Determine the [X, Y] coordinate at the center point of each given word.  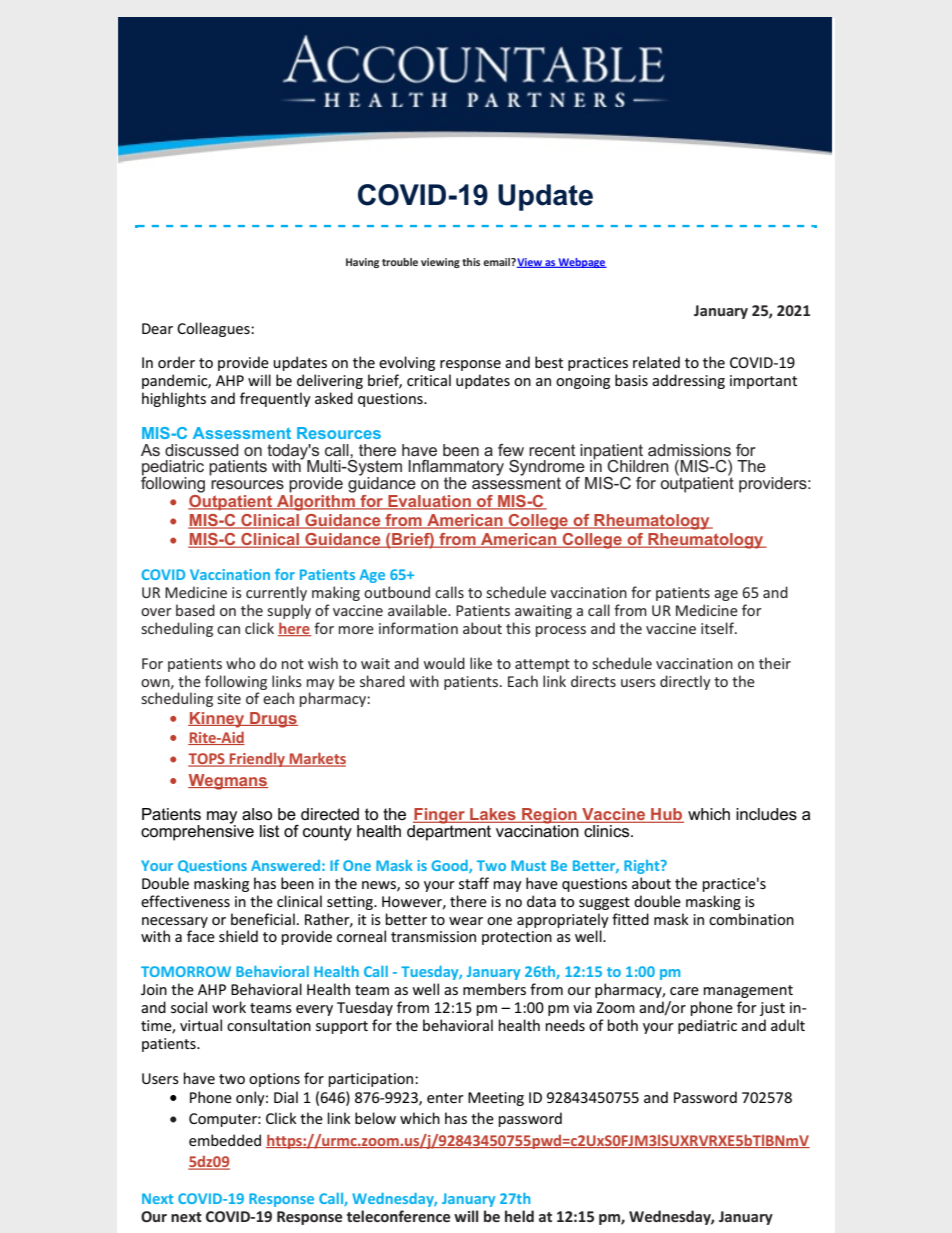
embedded [225, 1140]
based [195, 610]
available [418, 610]
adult [788, 1025]
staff [474, 883]
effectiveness [185, 901]
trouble [400, 262]
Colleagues [214, 329]
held [519, 1216]
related [656, 362]
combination [751, 919]
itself [718, 628]
